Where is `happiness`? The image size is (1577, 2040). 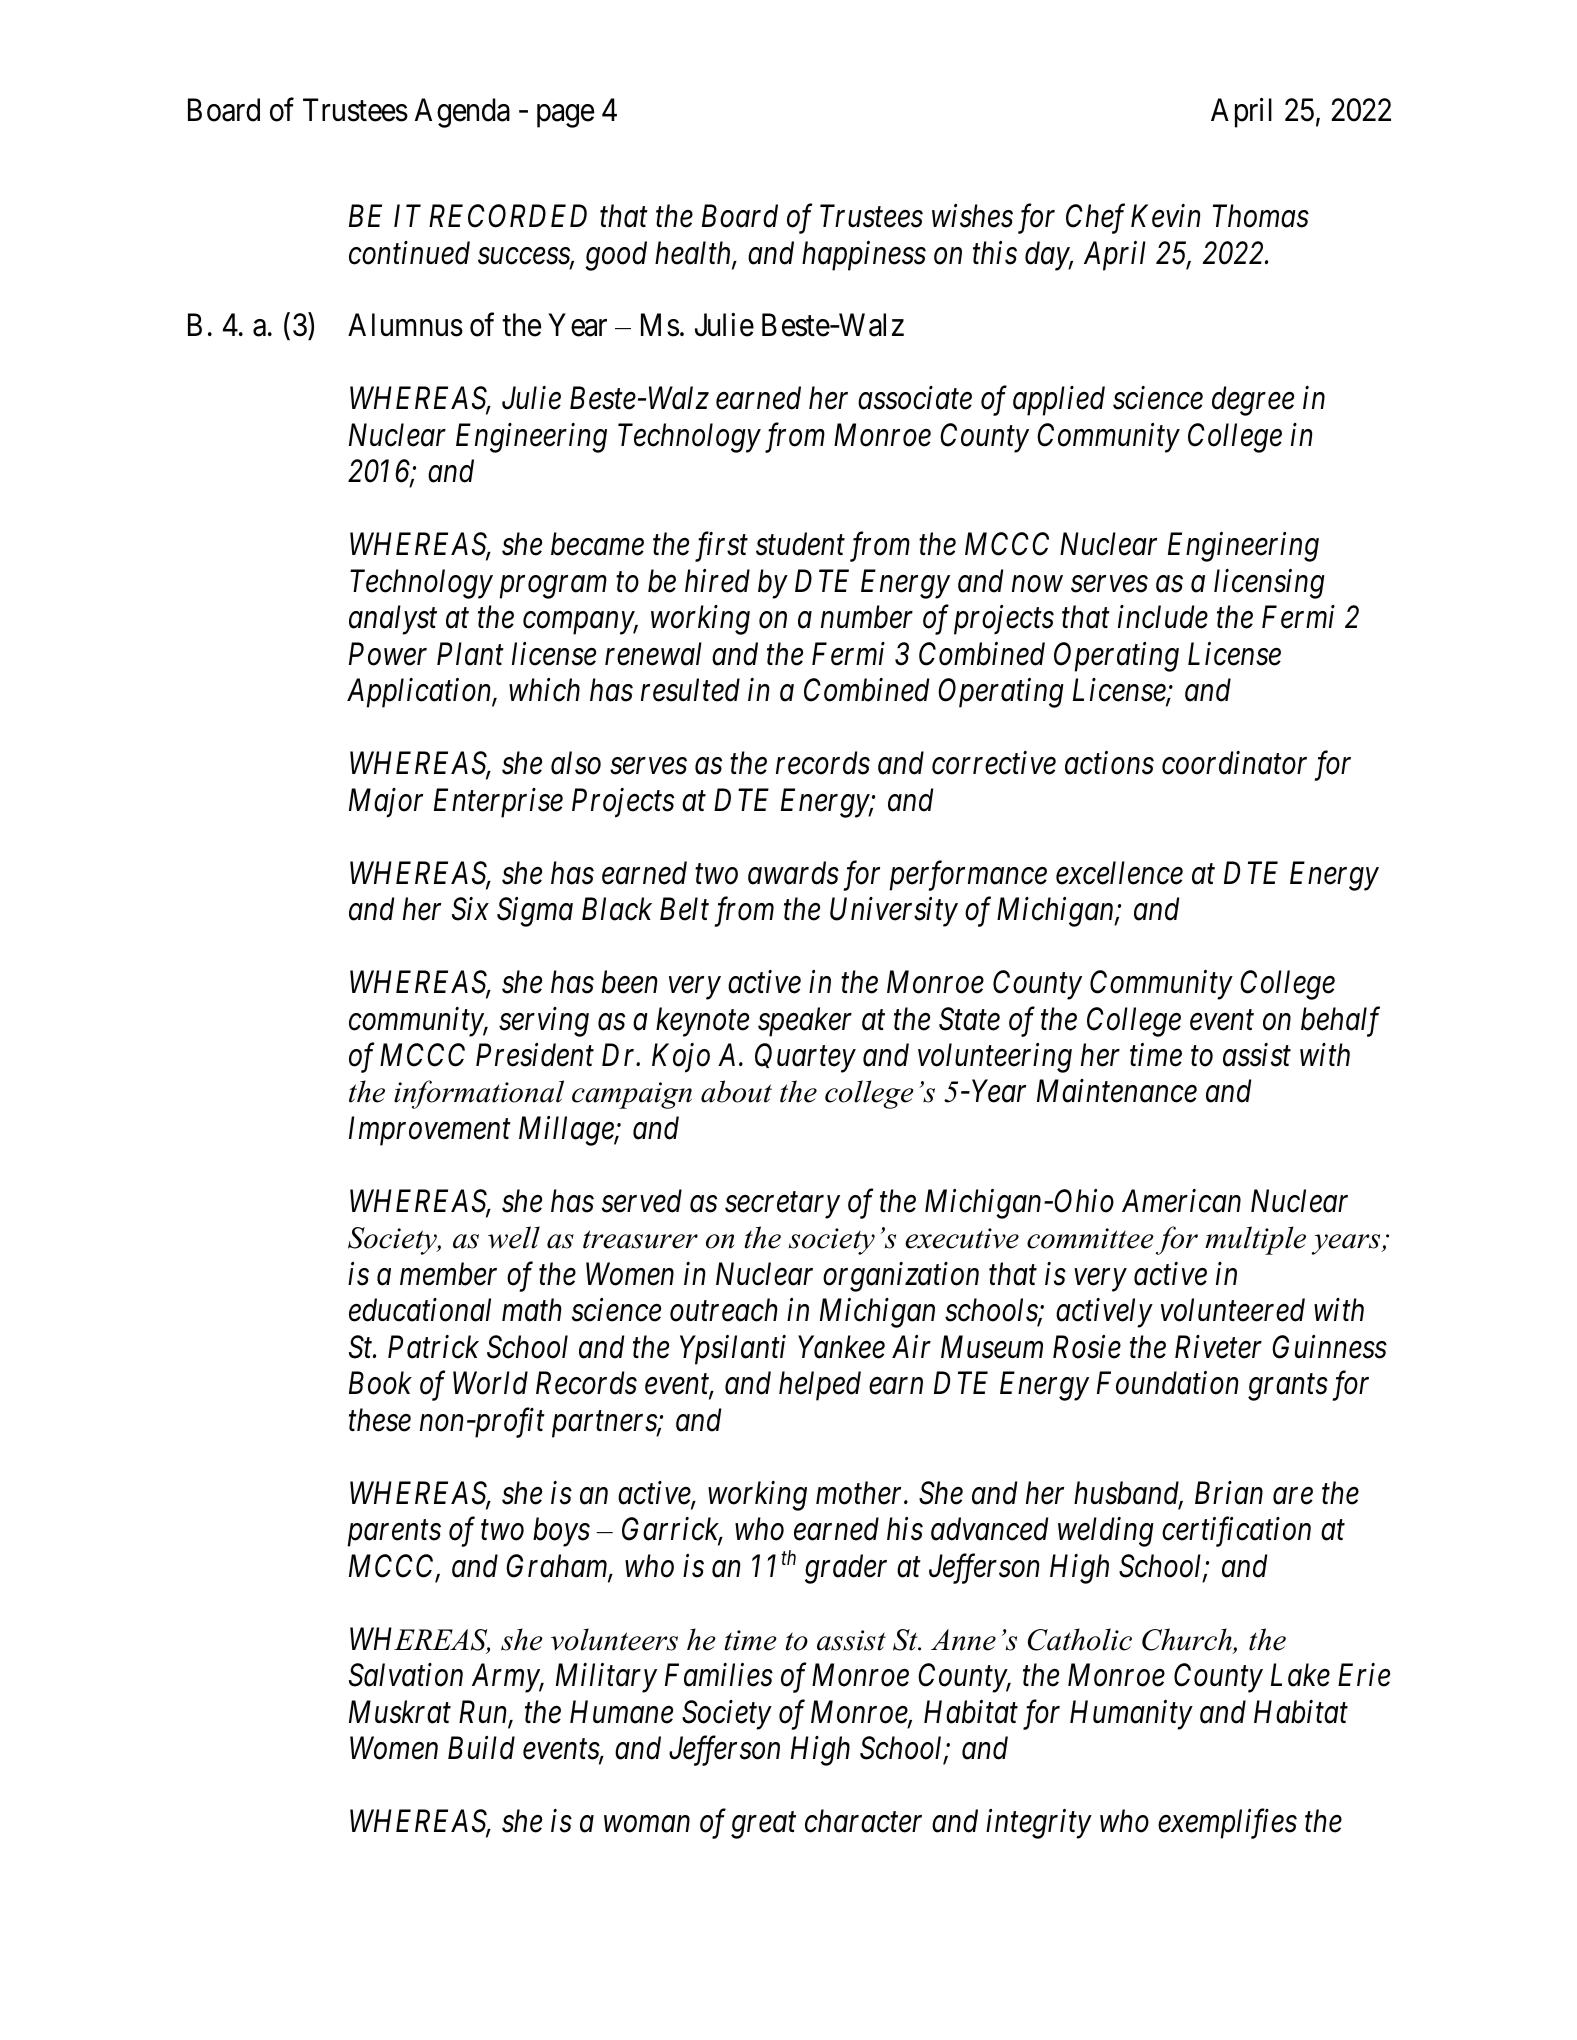 happiness is located at coordinates (864, 256).
